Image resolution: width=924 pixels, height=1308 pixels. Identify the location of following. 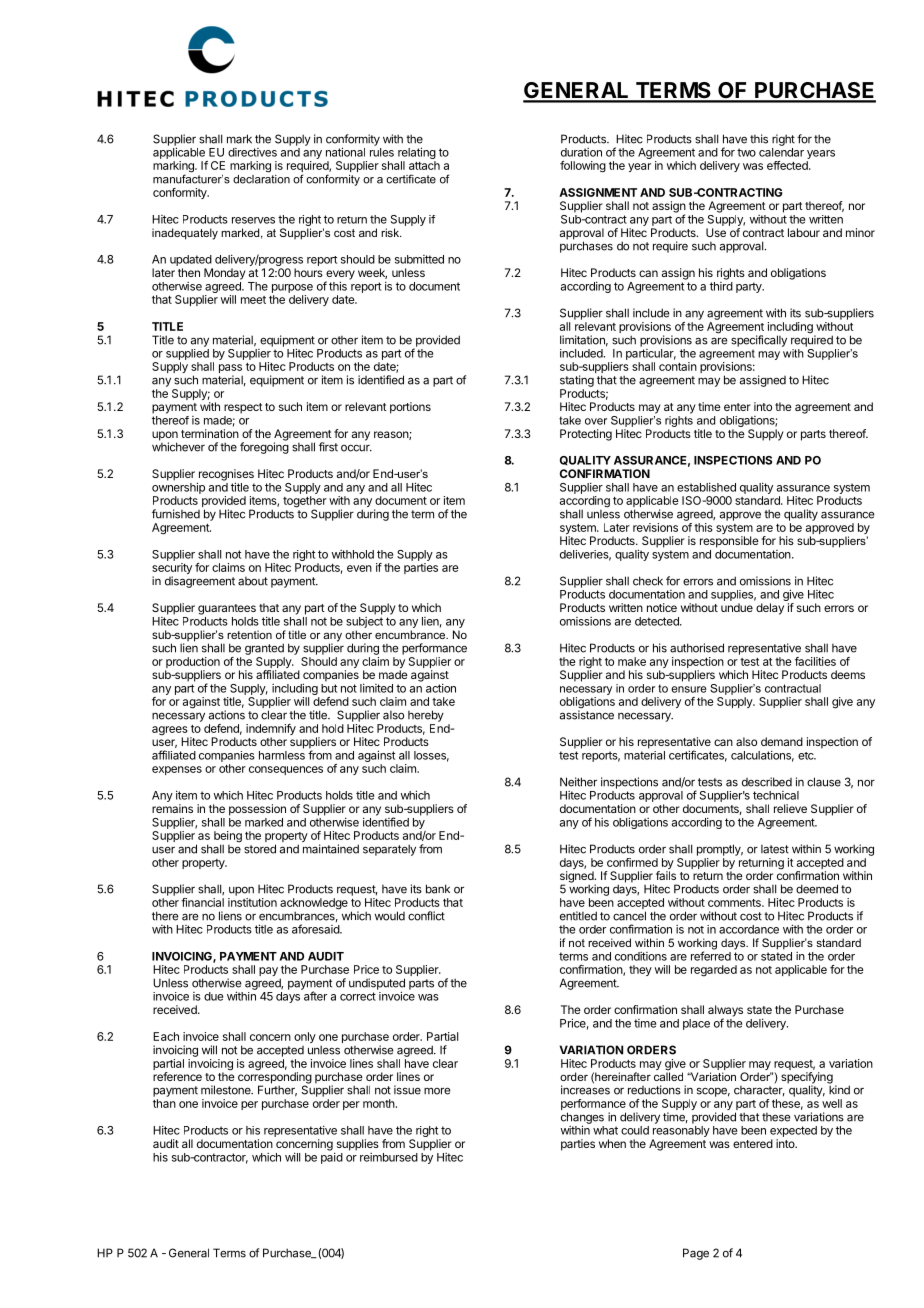
(583, 167).
